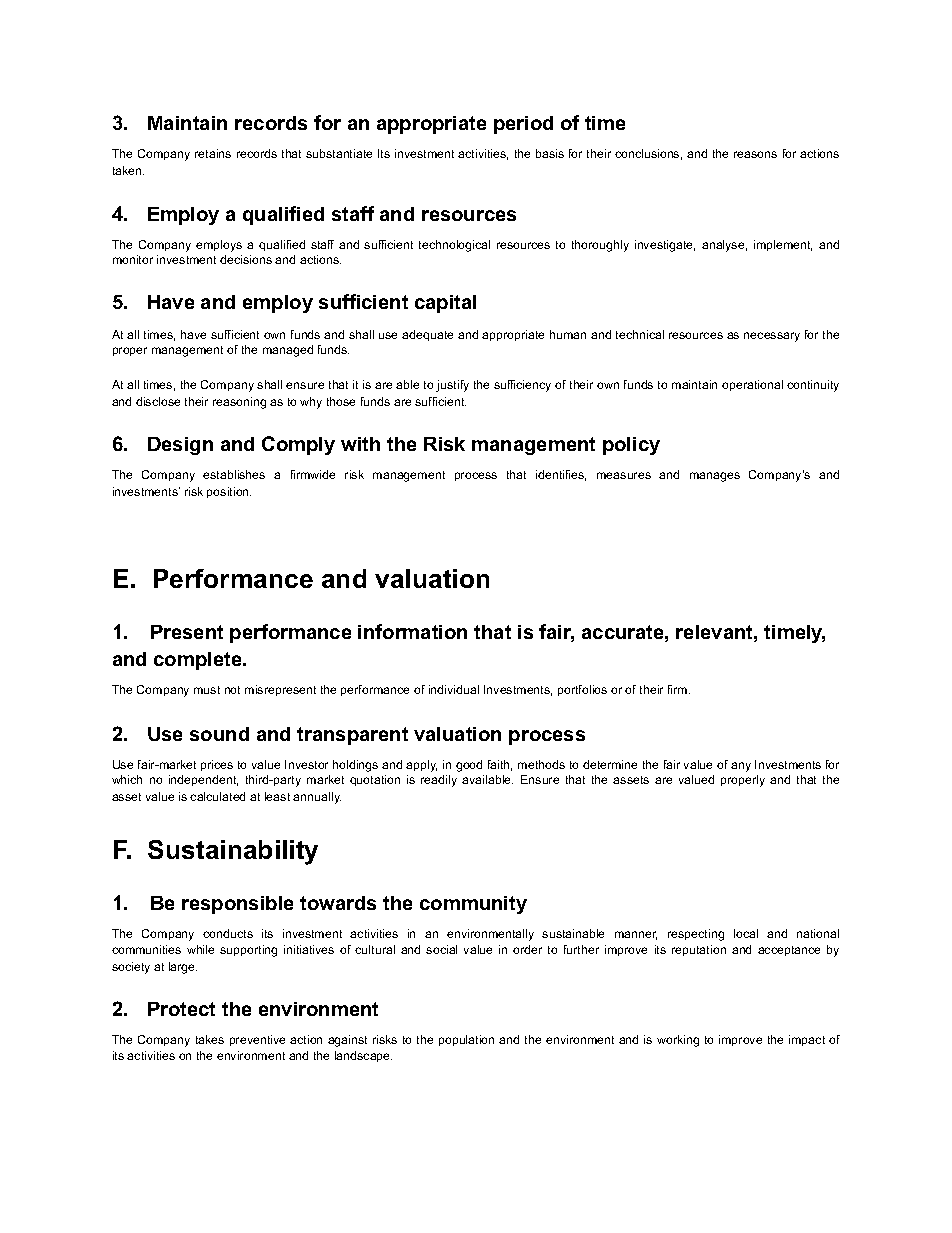 This page has height=1233, width=952. I want to click on determine, so click(610, 764).
